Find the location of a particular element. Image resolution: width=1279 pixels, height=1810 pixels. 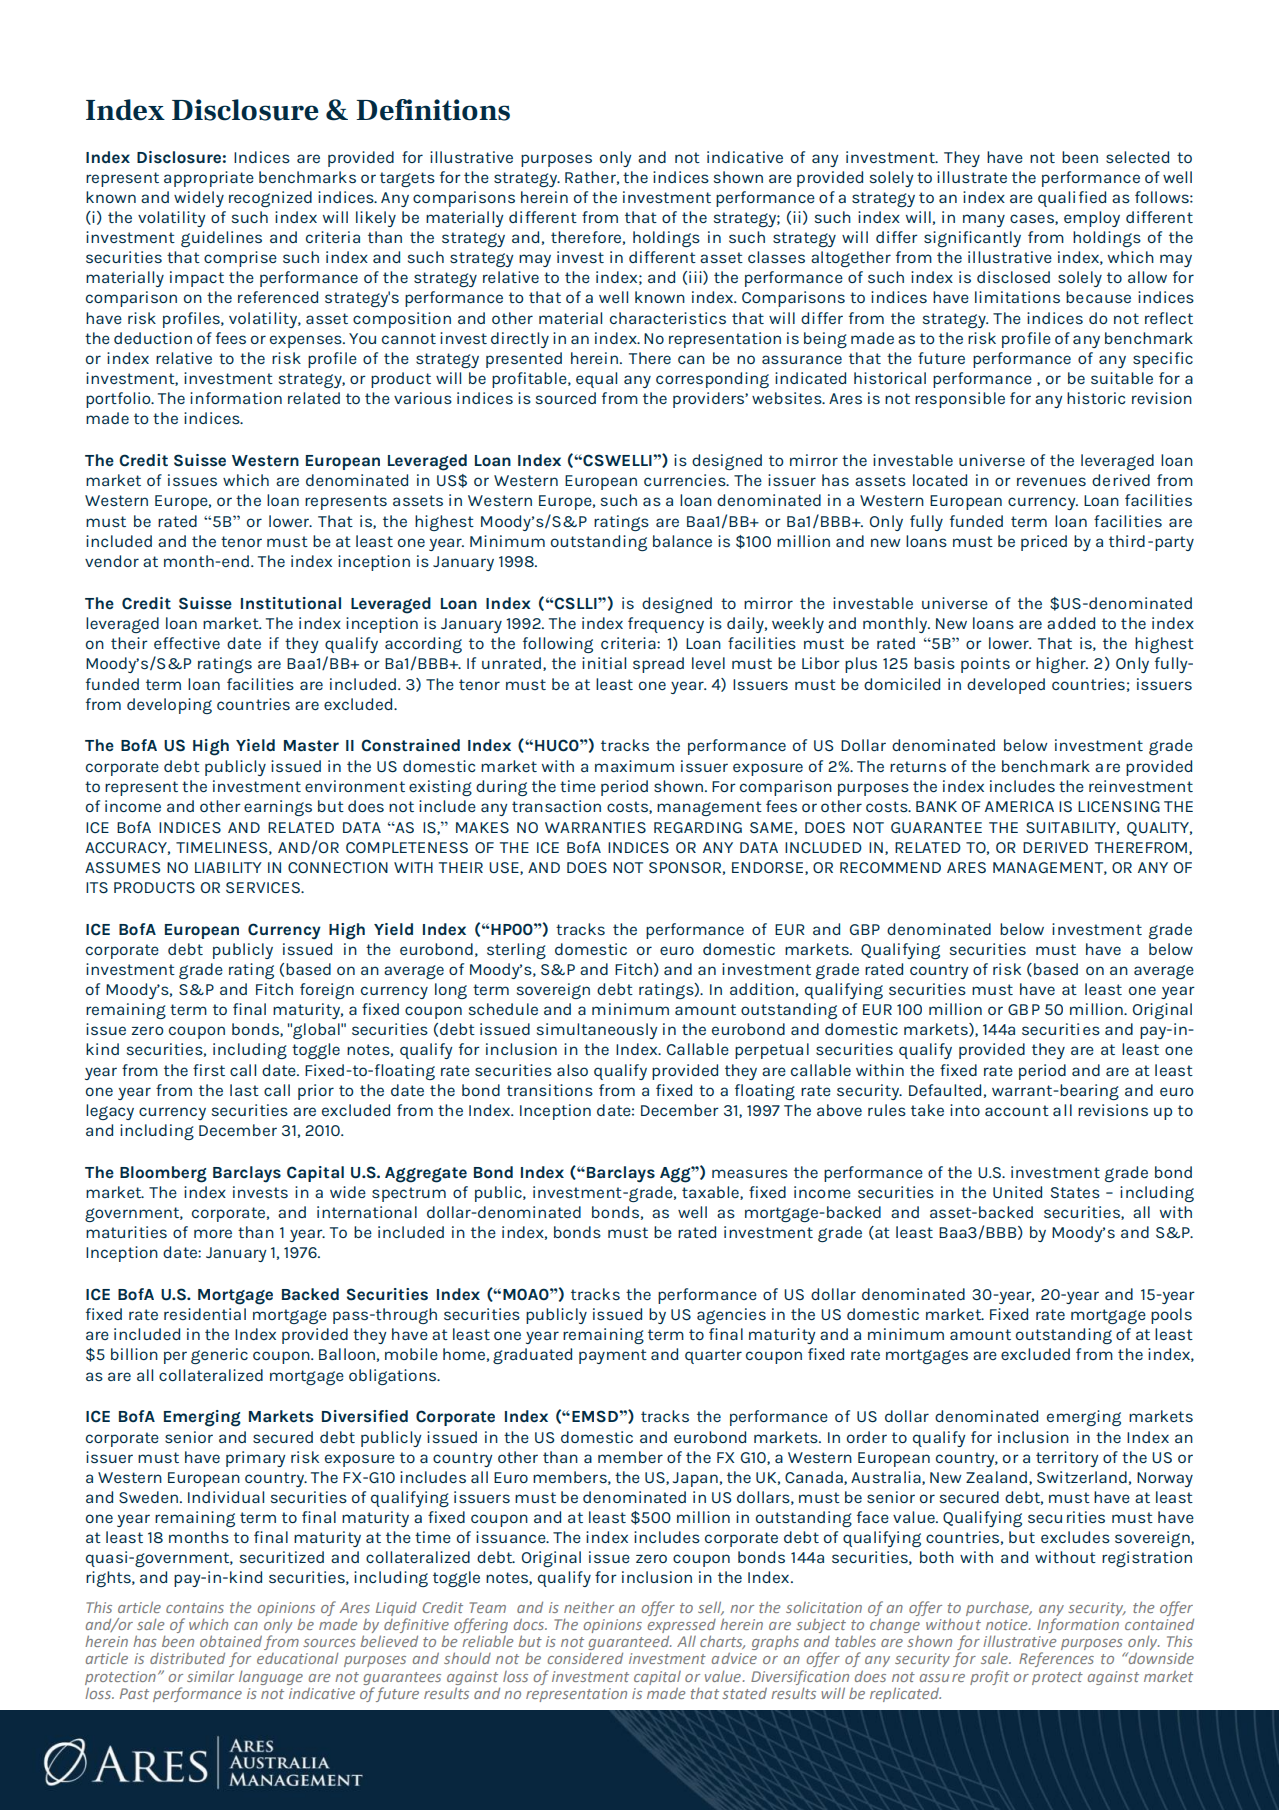

considered is located at coordinates (585, 1658).
